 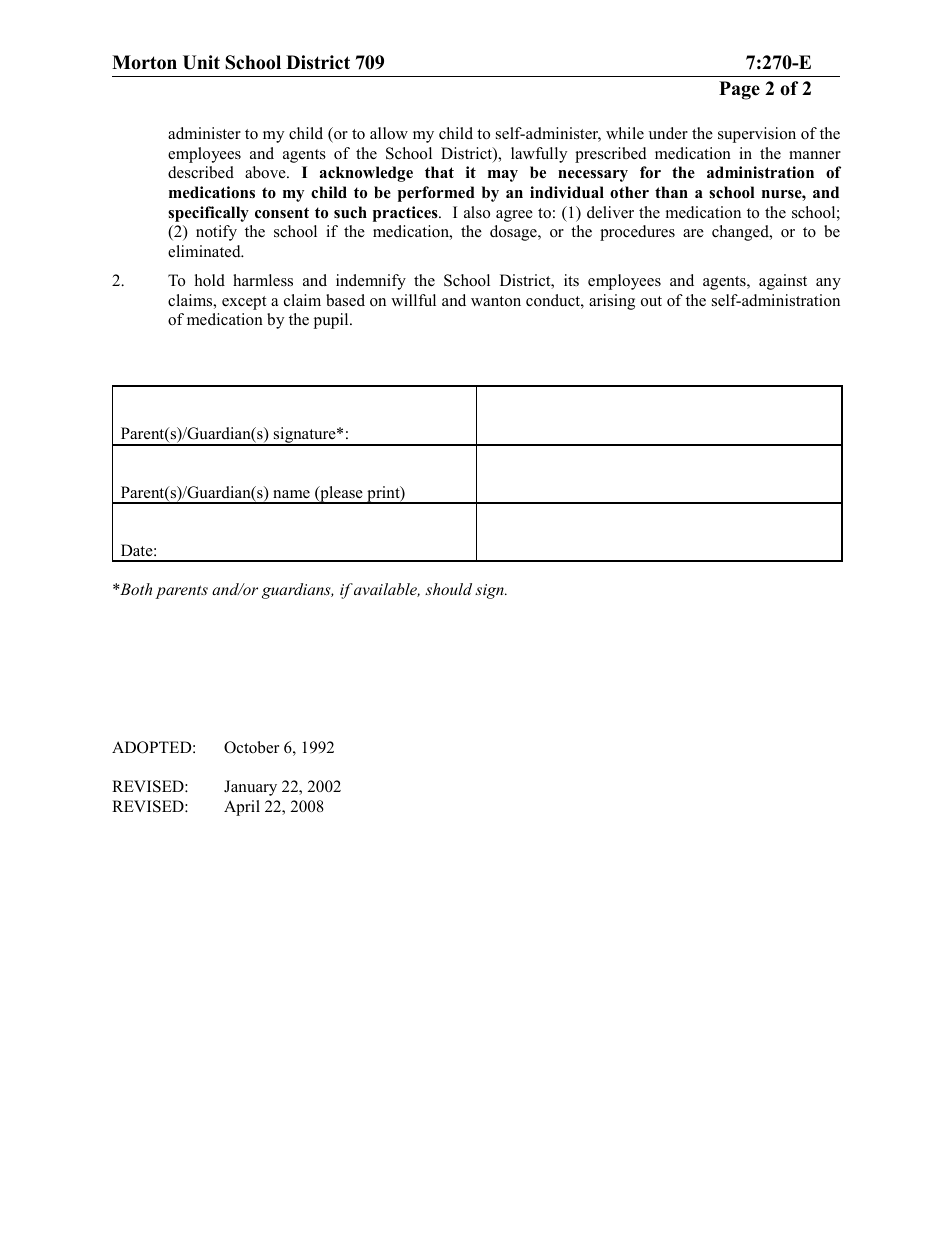 What do you see at coordinates (201, 62) in the screenshot?
I see `Unit` at bounding box center [201, 62].
